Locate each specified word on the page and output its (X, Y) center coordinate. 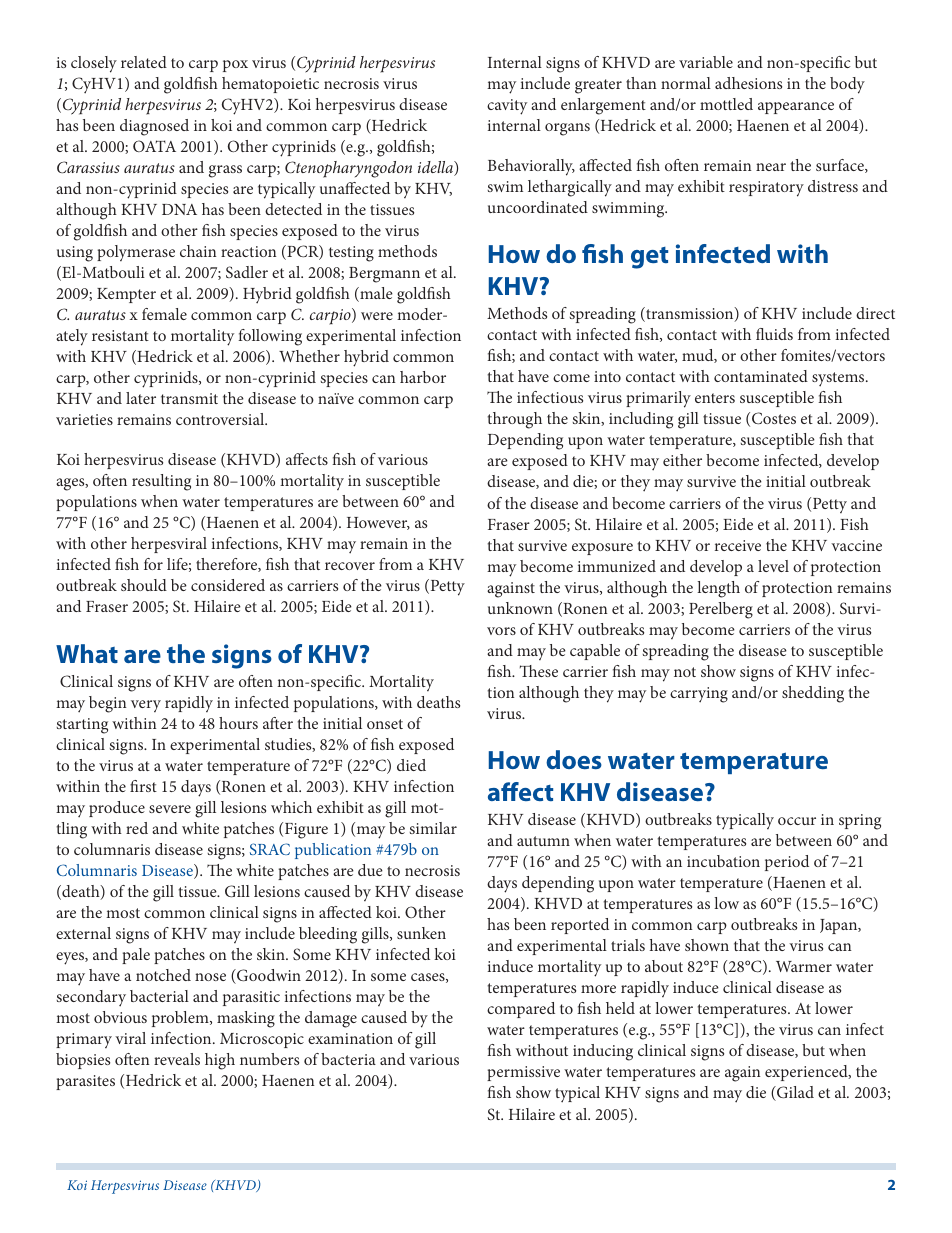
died (411, 765)
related (144, 62)
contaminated (761, 376)
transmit (189, 398)
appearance (796, 108)
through (514, 420)
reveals (177, 1059)
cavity (507, 107)
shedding (813, 694)
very (146, 706)
